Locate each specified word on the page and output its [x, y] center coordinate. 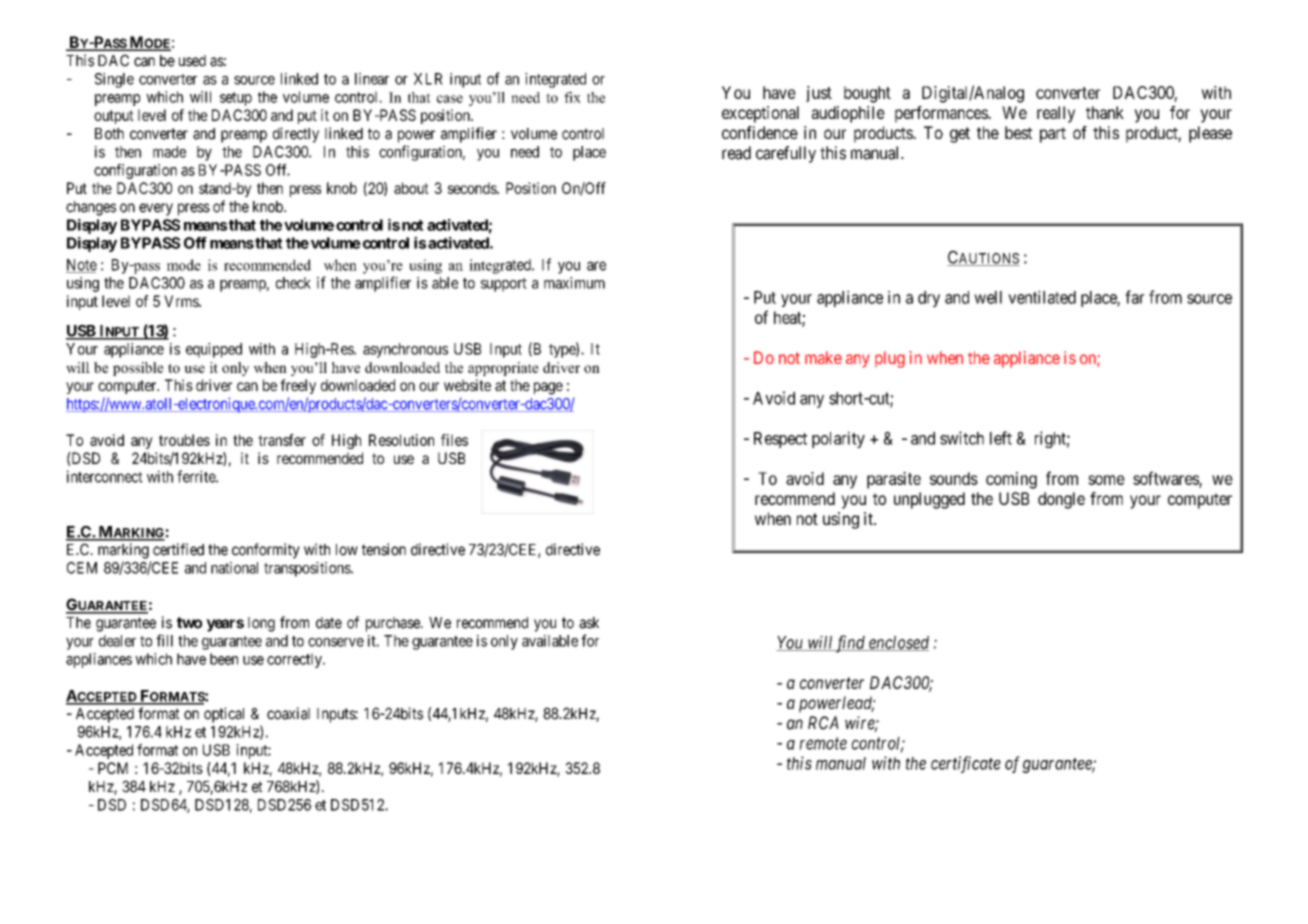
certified [178, 549]
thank [1105, 112]
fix [572, 97]
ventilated [1042, 297]
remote [823, 743]
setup [236, 99]
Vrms [182, 301]
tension [384, 549]
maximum [574, 283]
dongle [1061, 500]
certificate [966, 764]
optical [224, 715]
